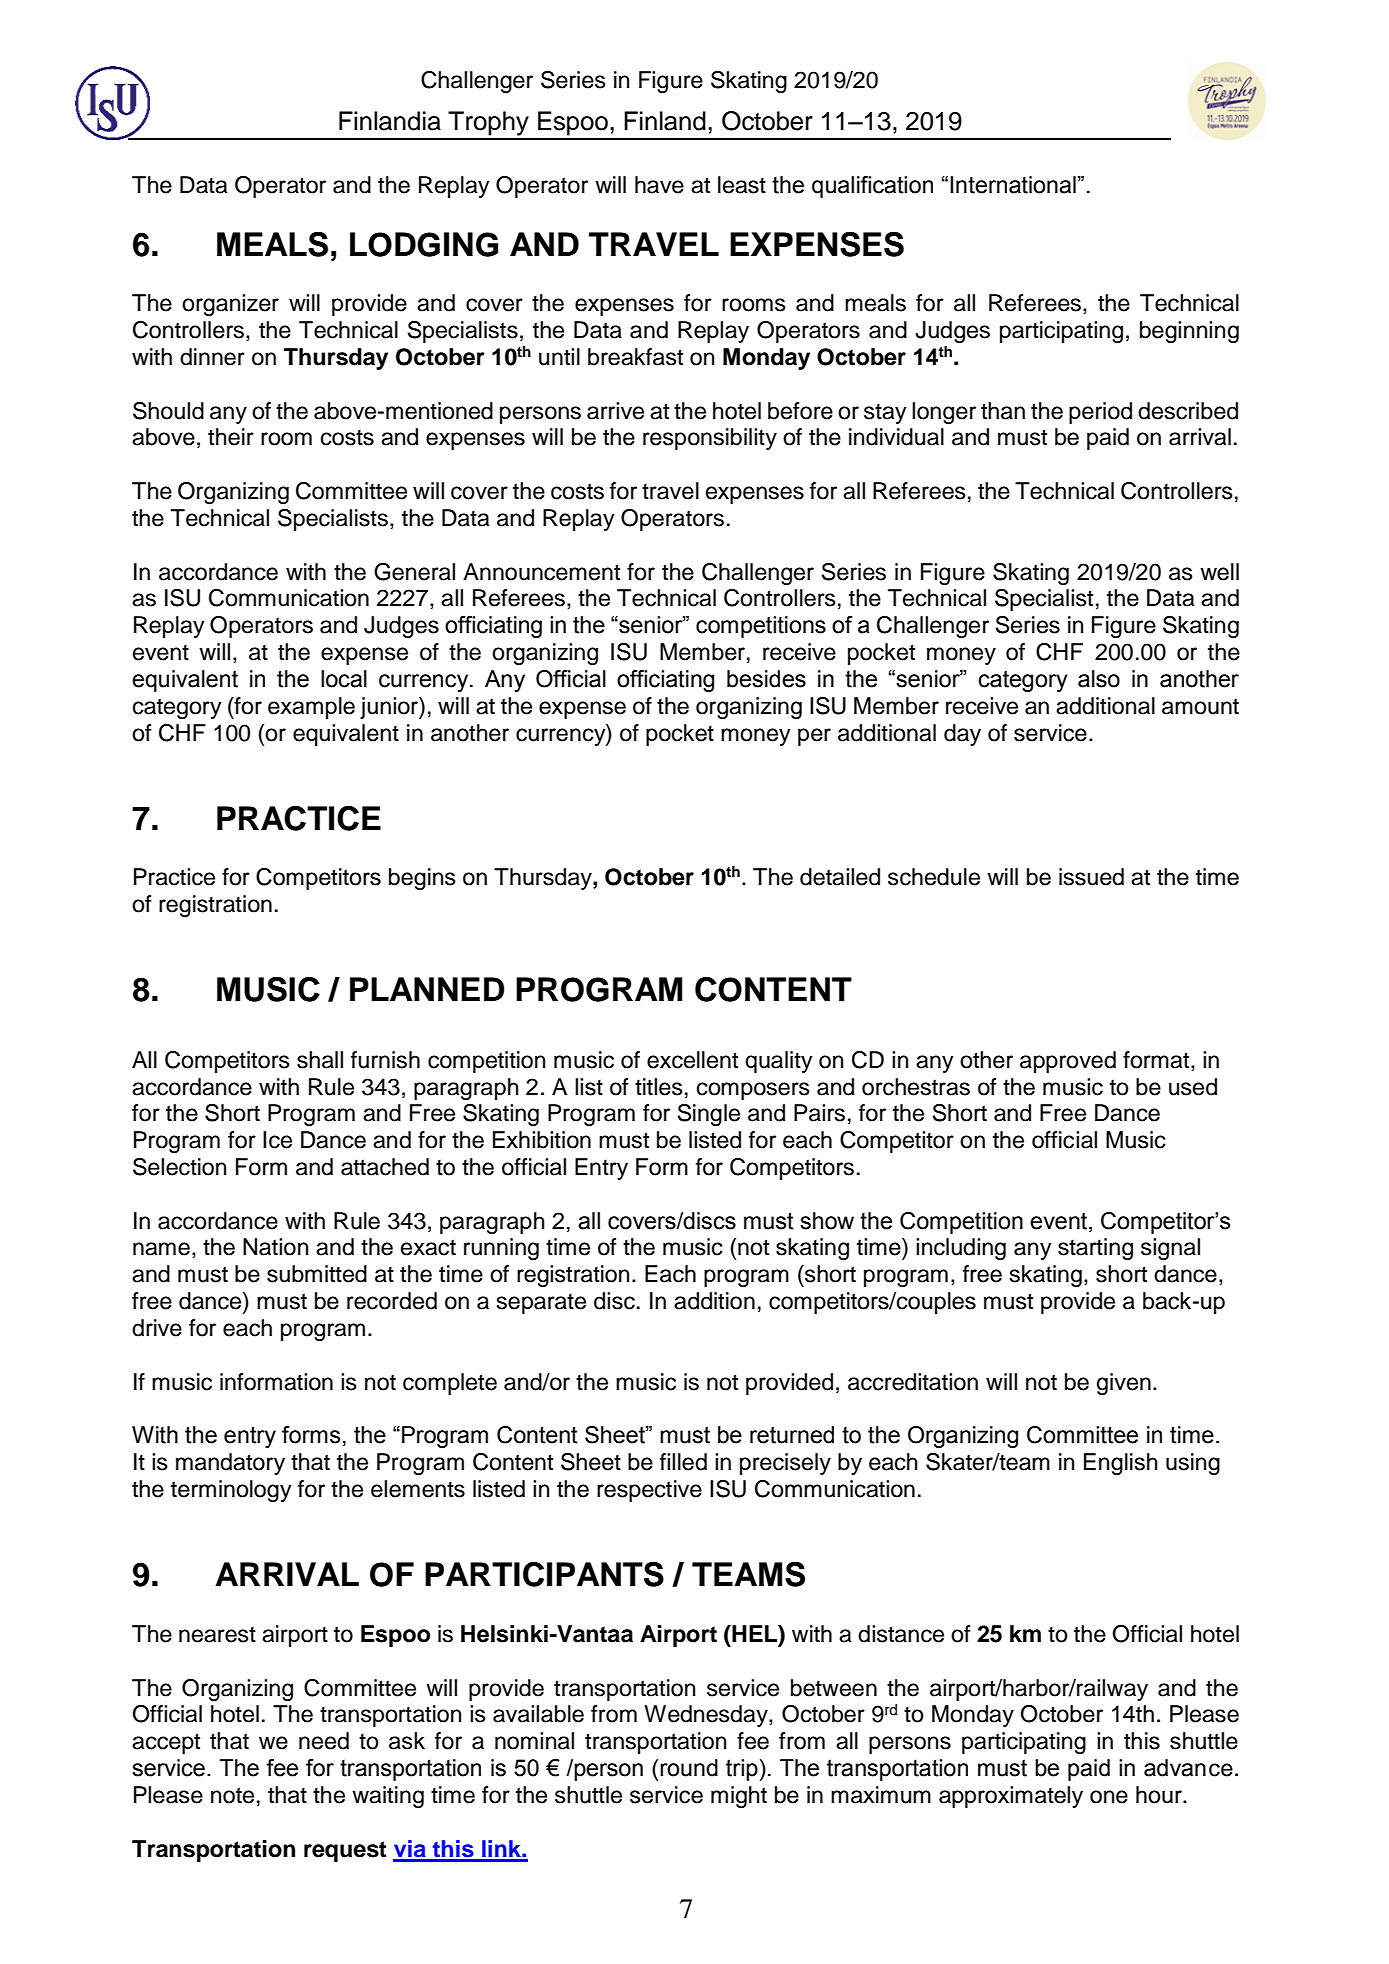  I want to click on also, so click(1099, 679).
